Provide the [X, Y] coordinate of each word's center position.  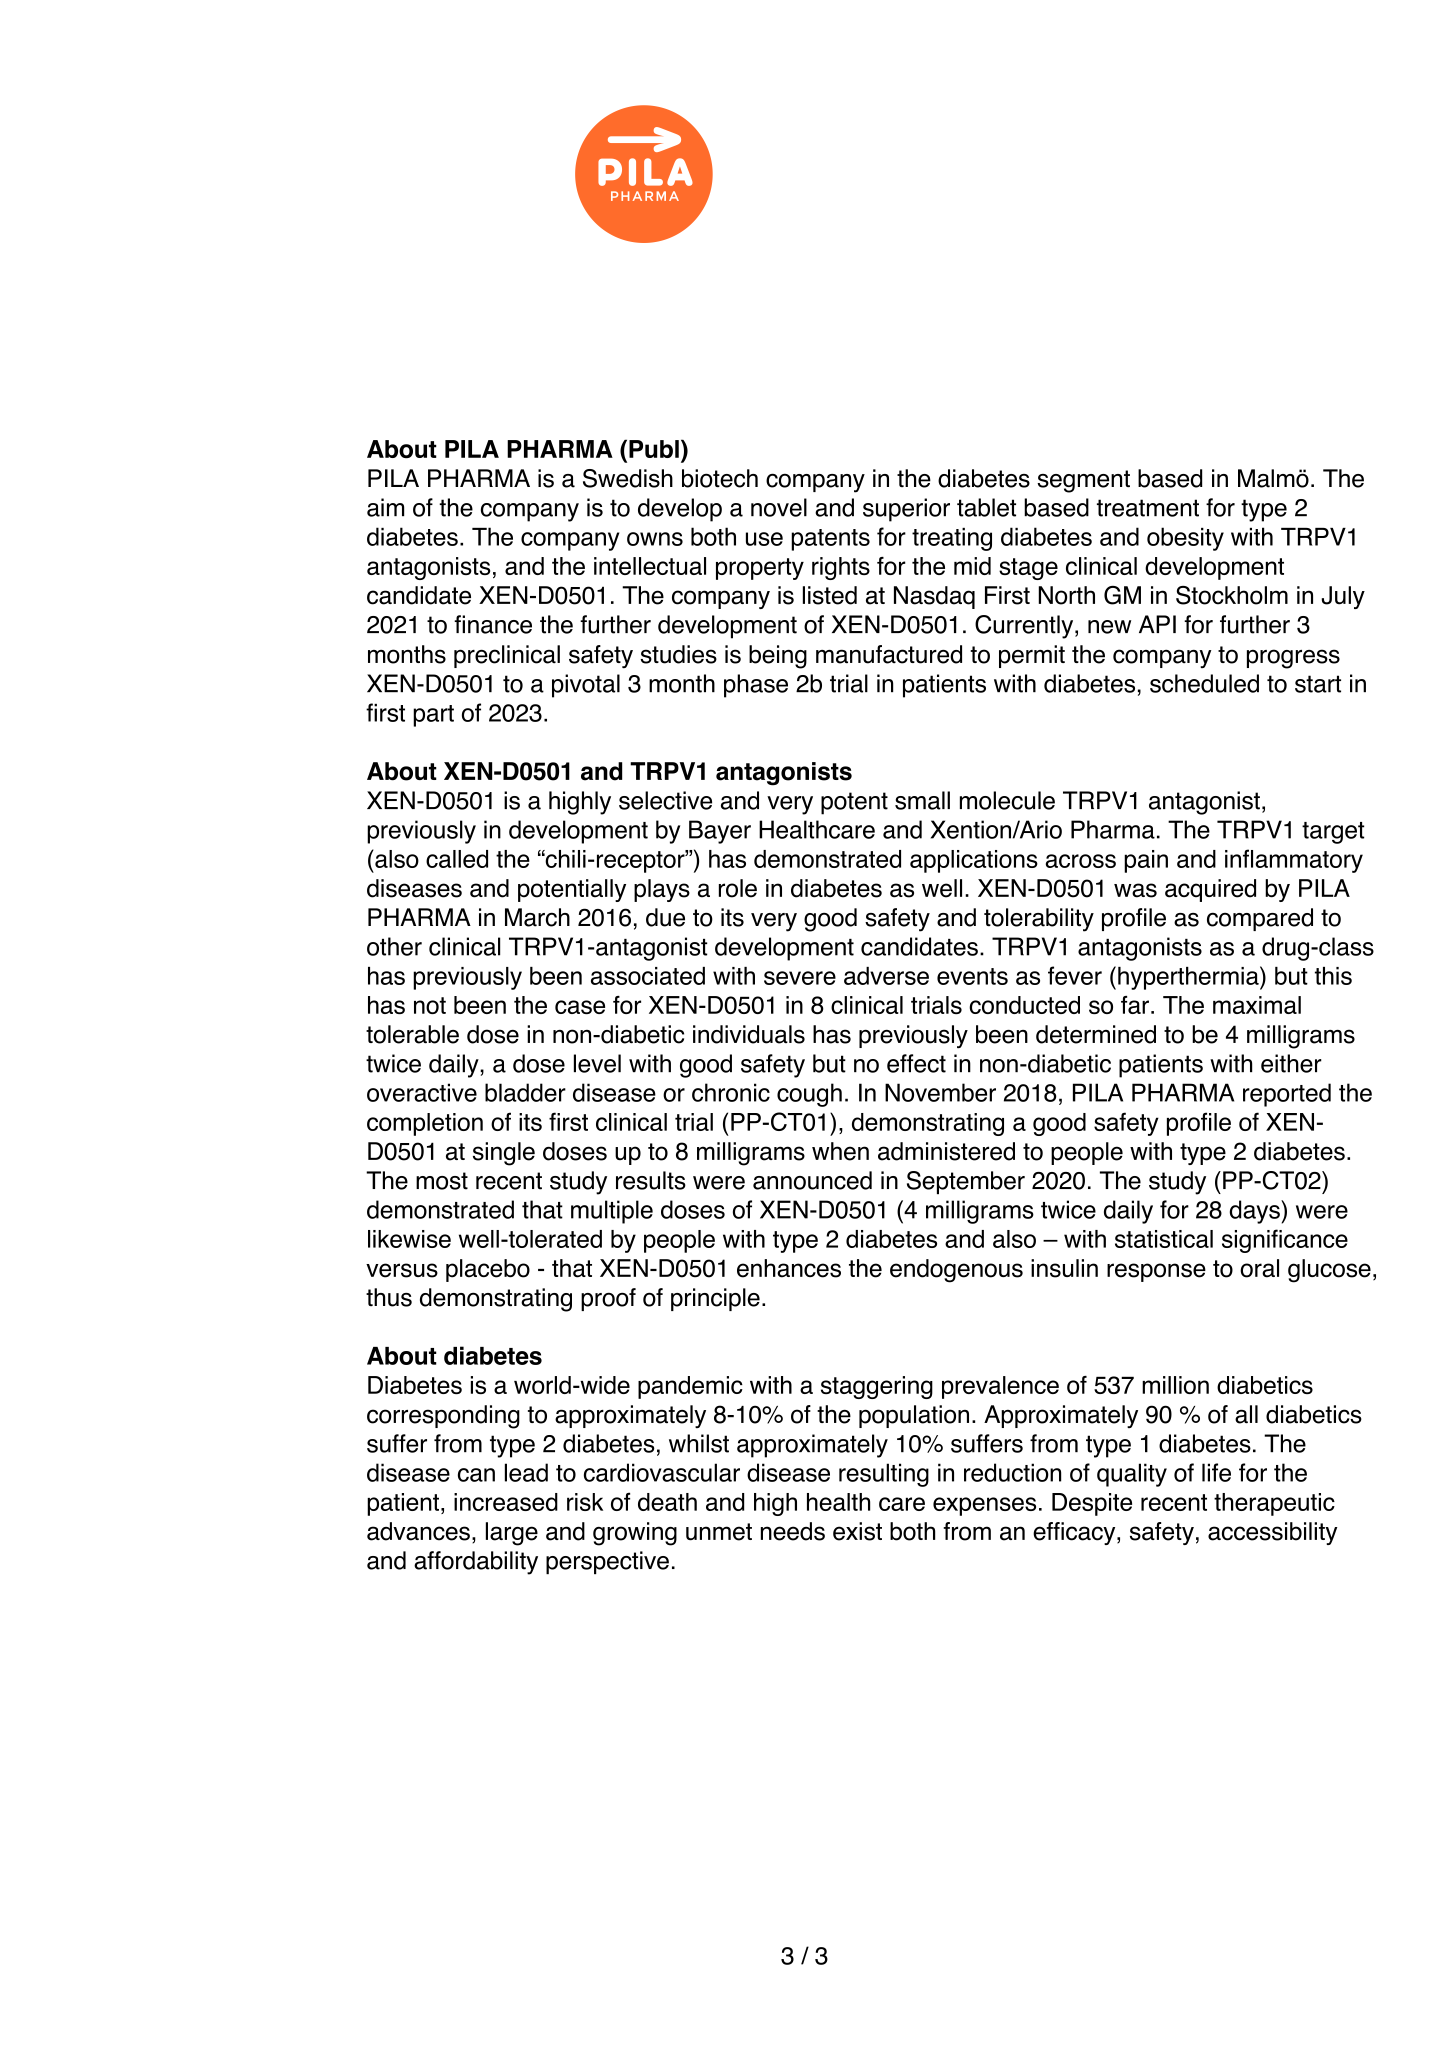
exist [857, 1531]
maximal [1257, 1005]
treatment [1148, 508]
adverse [886, 976]
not [430, 1005]
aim [385, 507]
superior [906, 510]
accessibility [1272, 1533]
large [512, 1534]
